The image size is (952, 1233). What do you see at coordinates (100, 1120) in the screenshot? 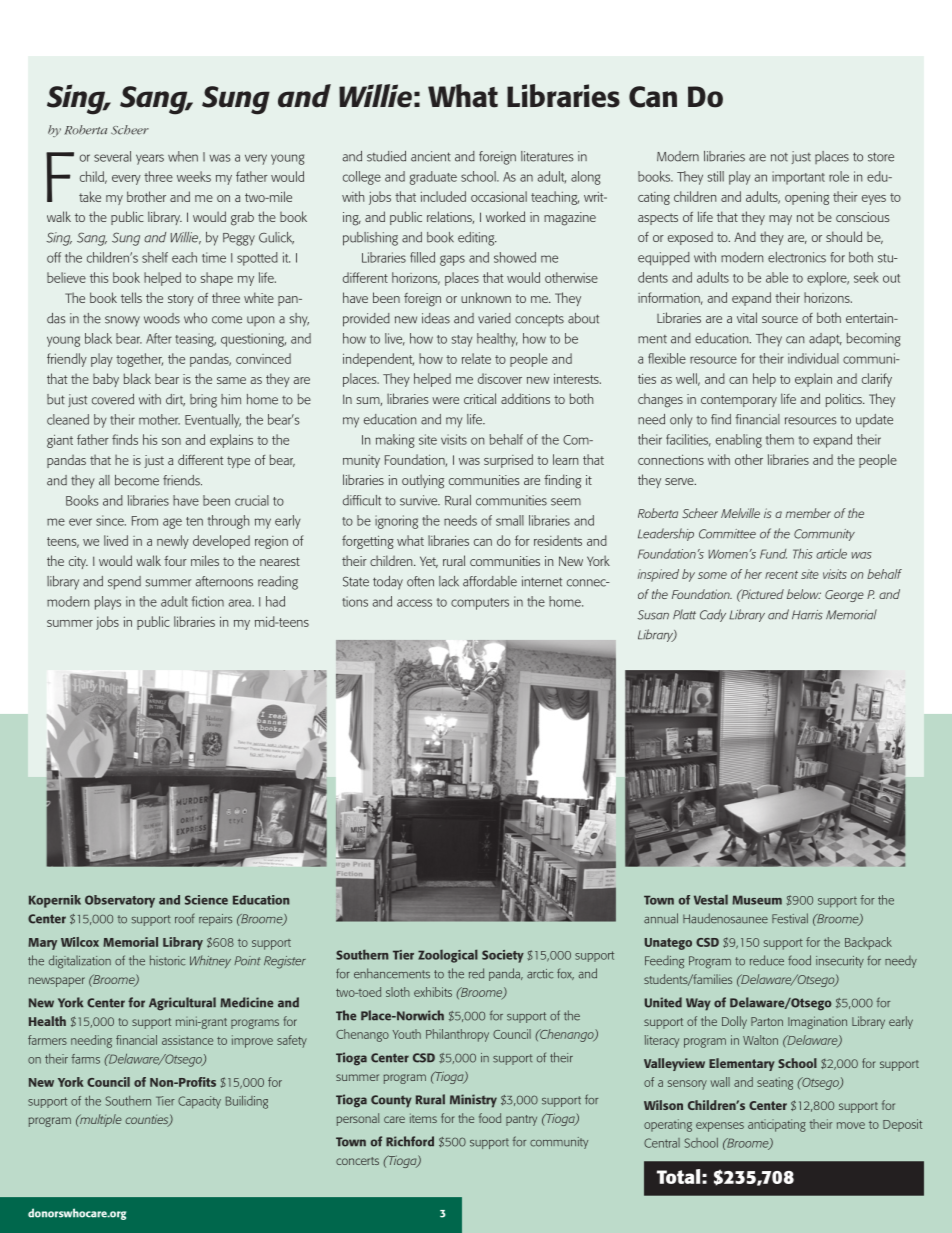
I see `multiple` at bounding box center [100, 1120].
